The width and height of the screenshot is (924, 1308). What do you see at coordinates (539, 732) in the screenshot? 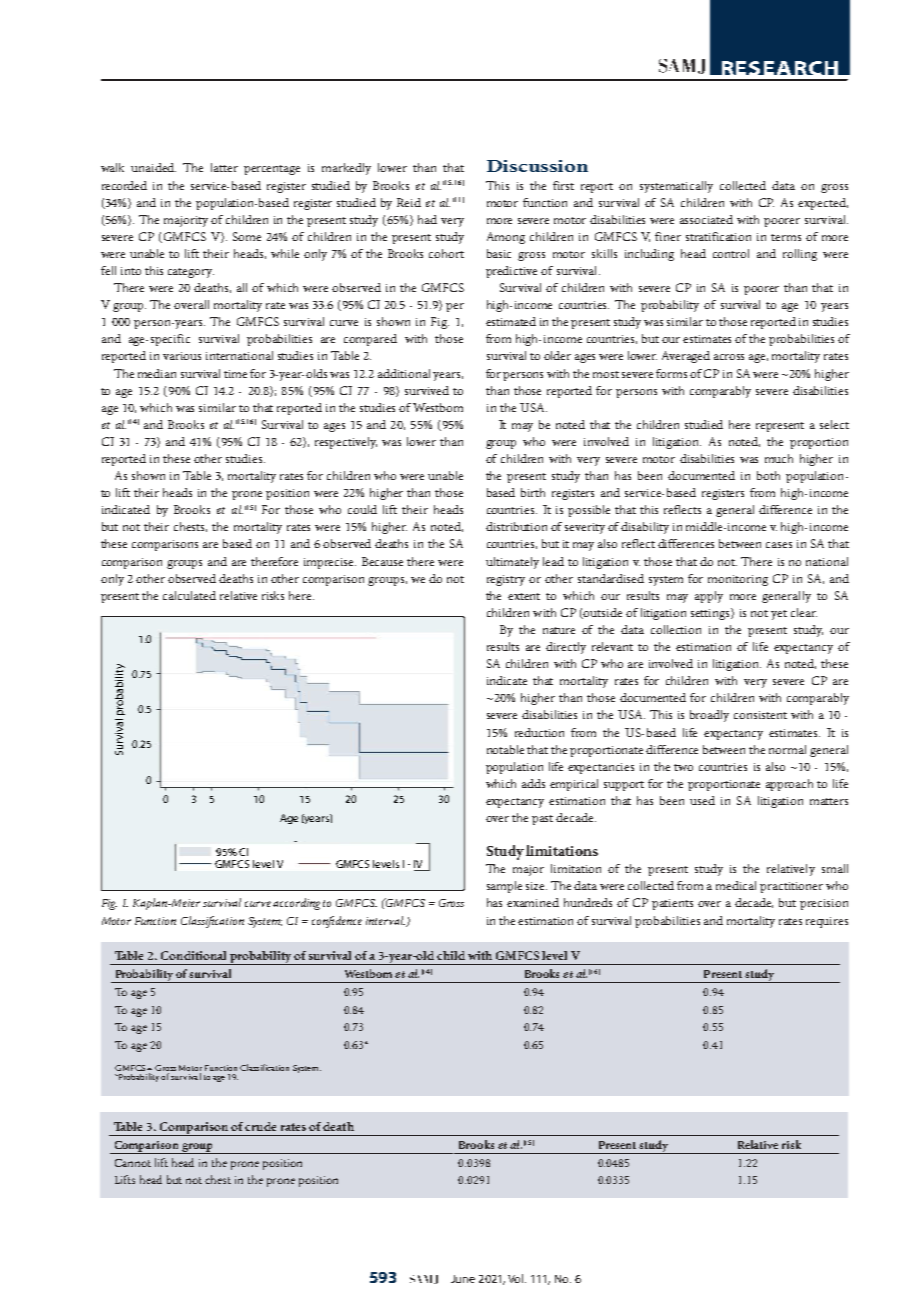
I see `reduction` at bounding box center [539, 732].
